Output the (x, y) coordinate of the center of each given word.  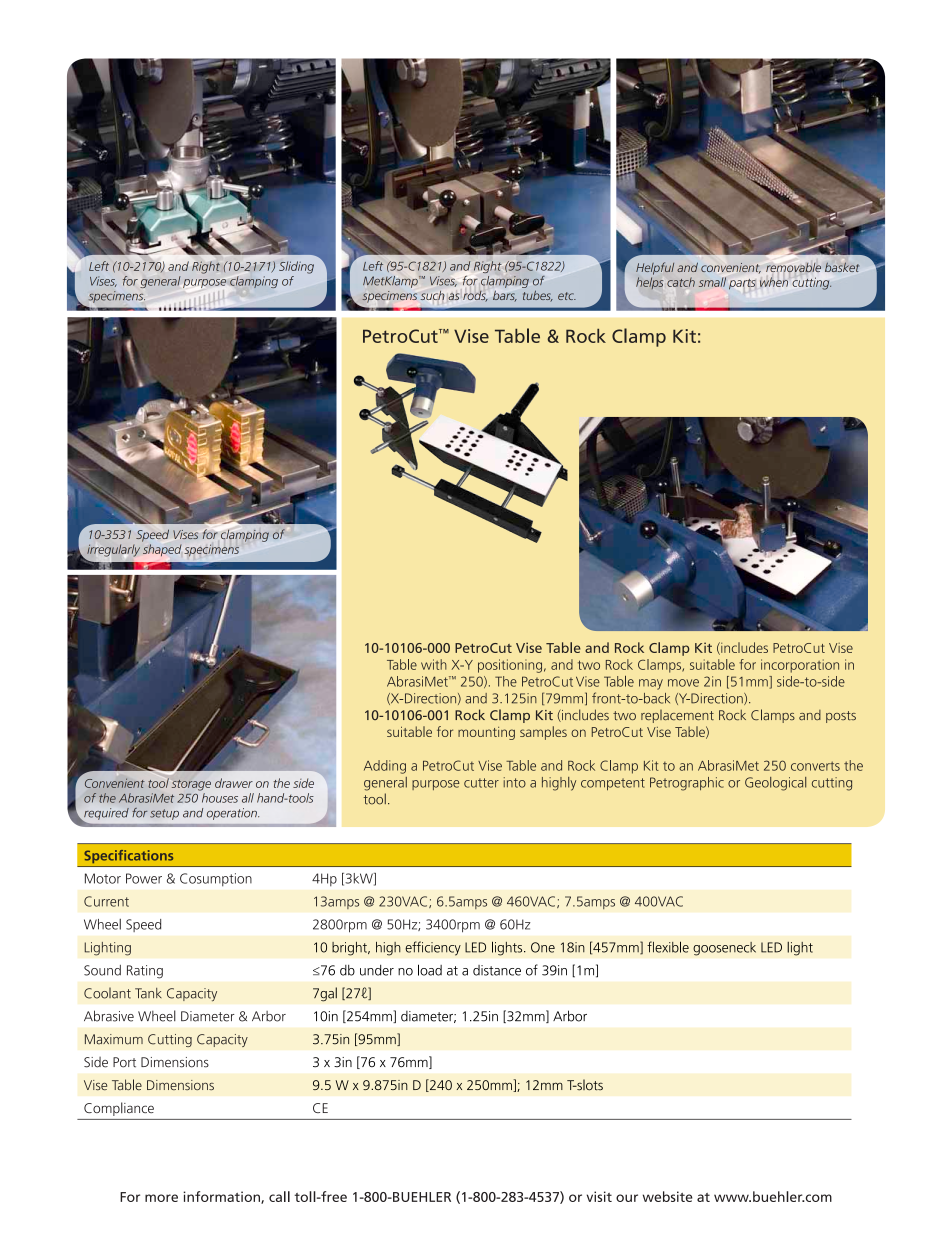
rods (475, 296)
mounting (486, 733)
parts (742, 284)
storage (191, 785)
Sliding (296, 267)
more (161, 1198)
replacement (677, 716)
